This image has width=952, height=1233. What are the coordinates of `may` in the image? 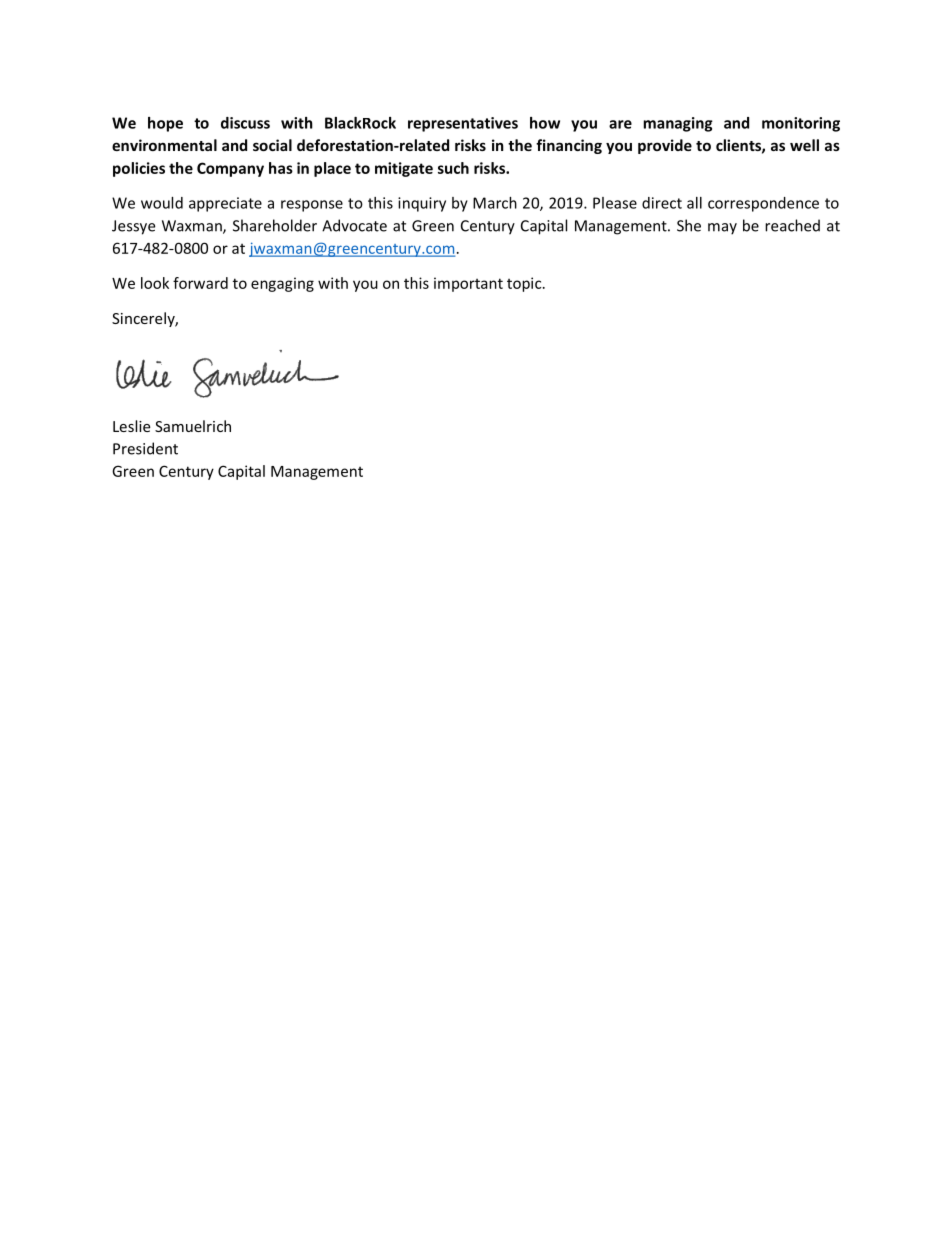 It's located at (722, 229).
